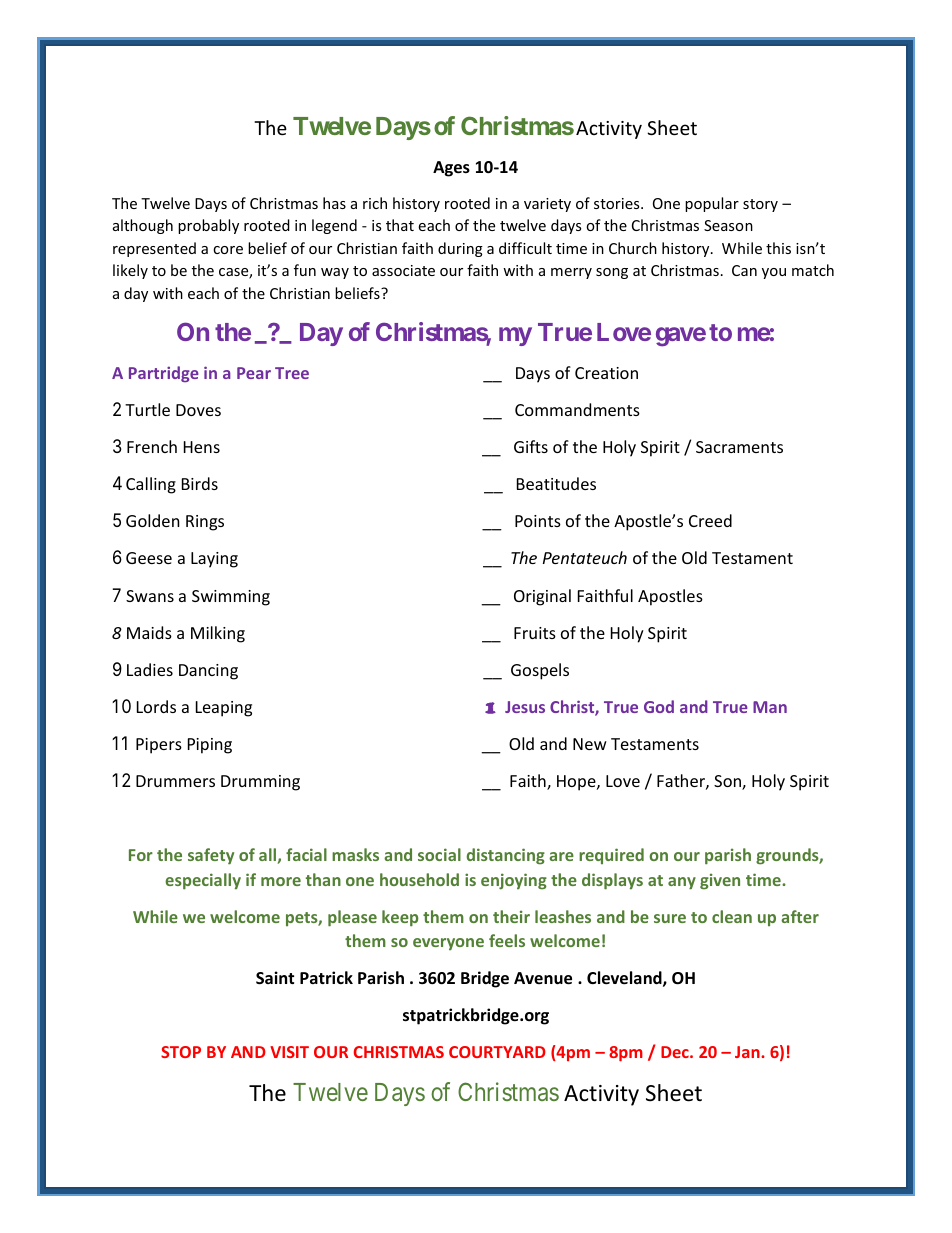 Image resolution: width=952 pixels, height=1233 pixels. What do you see at coordinates (712, 204) in the page?
I see `popular` at bounding box center [712, 204].
